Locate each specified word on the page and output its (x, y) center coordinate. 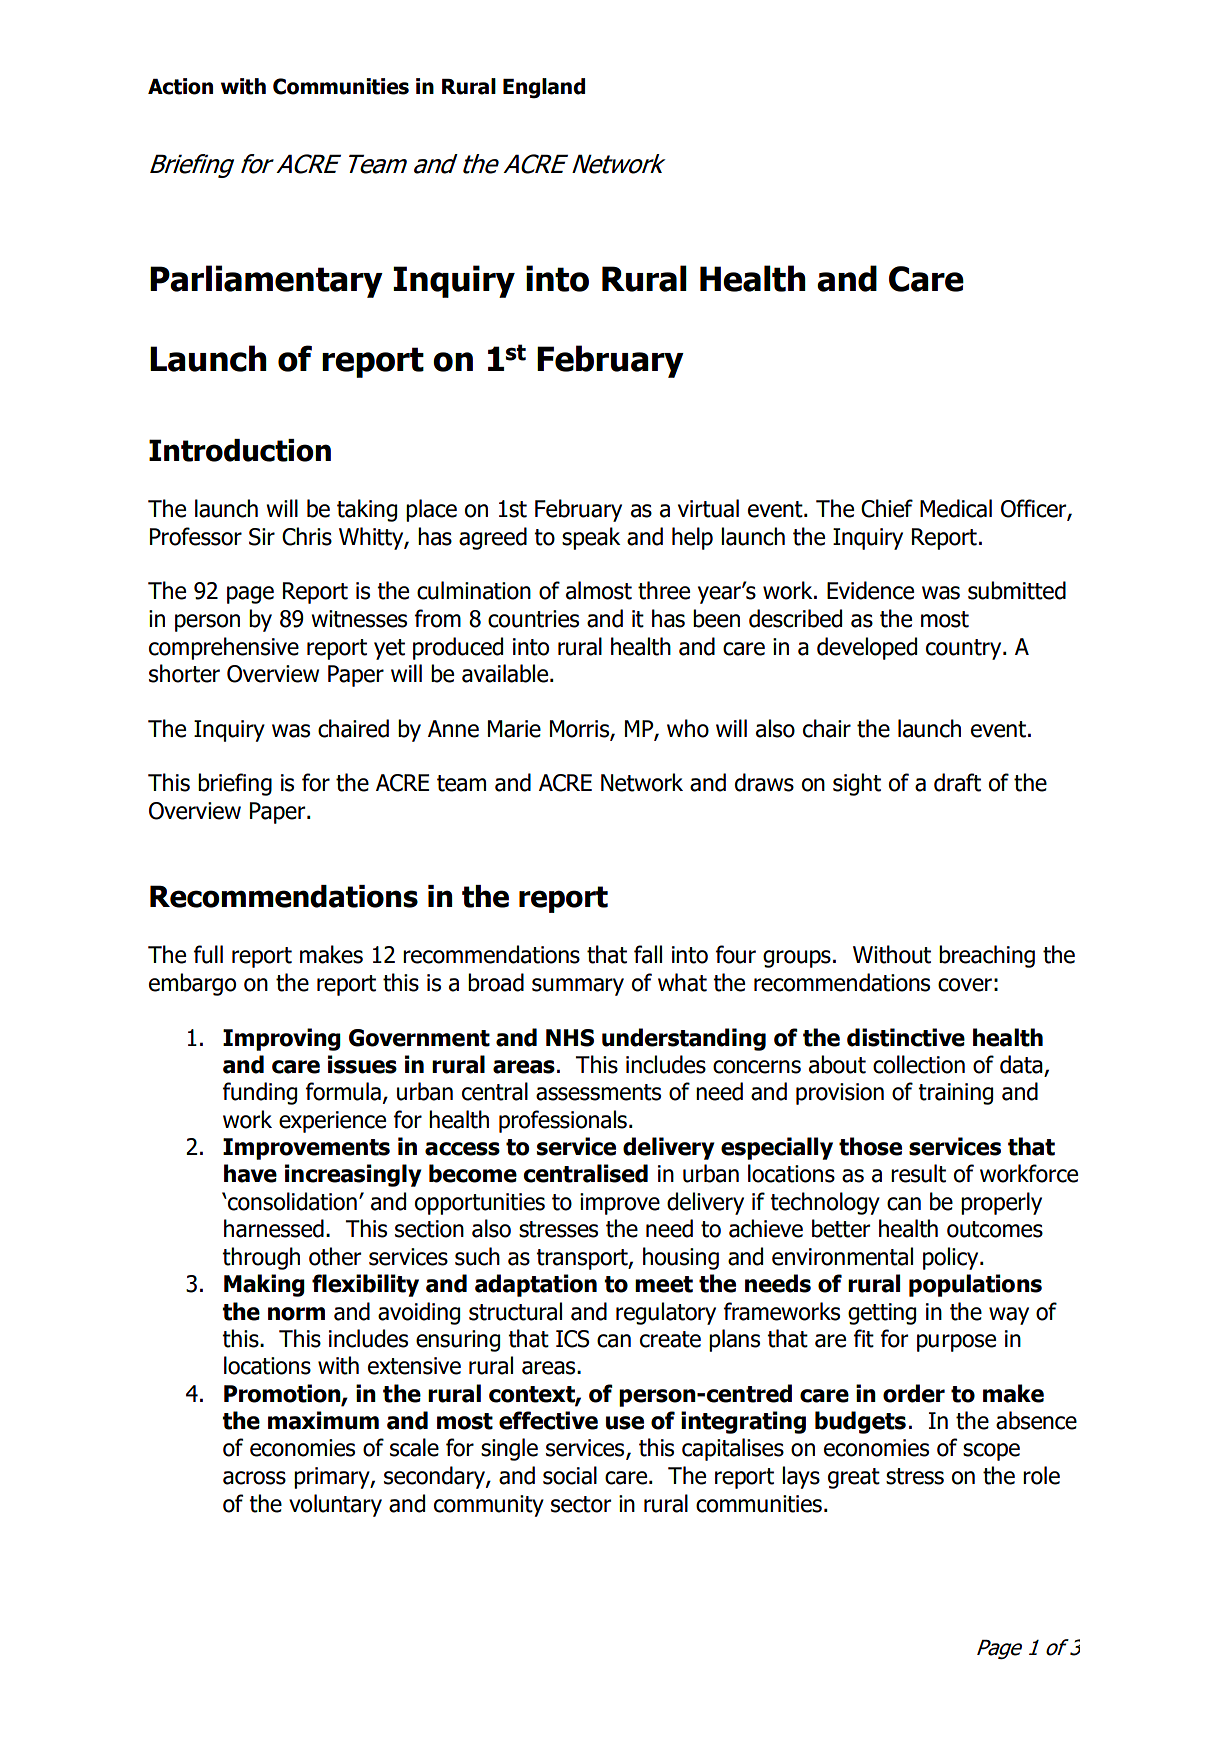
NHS (570, 1038)
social (570, 1475)
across (254, 1478)
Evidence (870, 590)
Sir (262, 537)
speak (591, 538)
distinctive (906, 1037)
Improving (282, 1039)
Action (180, 86)
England (544, 88)
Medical (956, 508)
